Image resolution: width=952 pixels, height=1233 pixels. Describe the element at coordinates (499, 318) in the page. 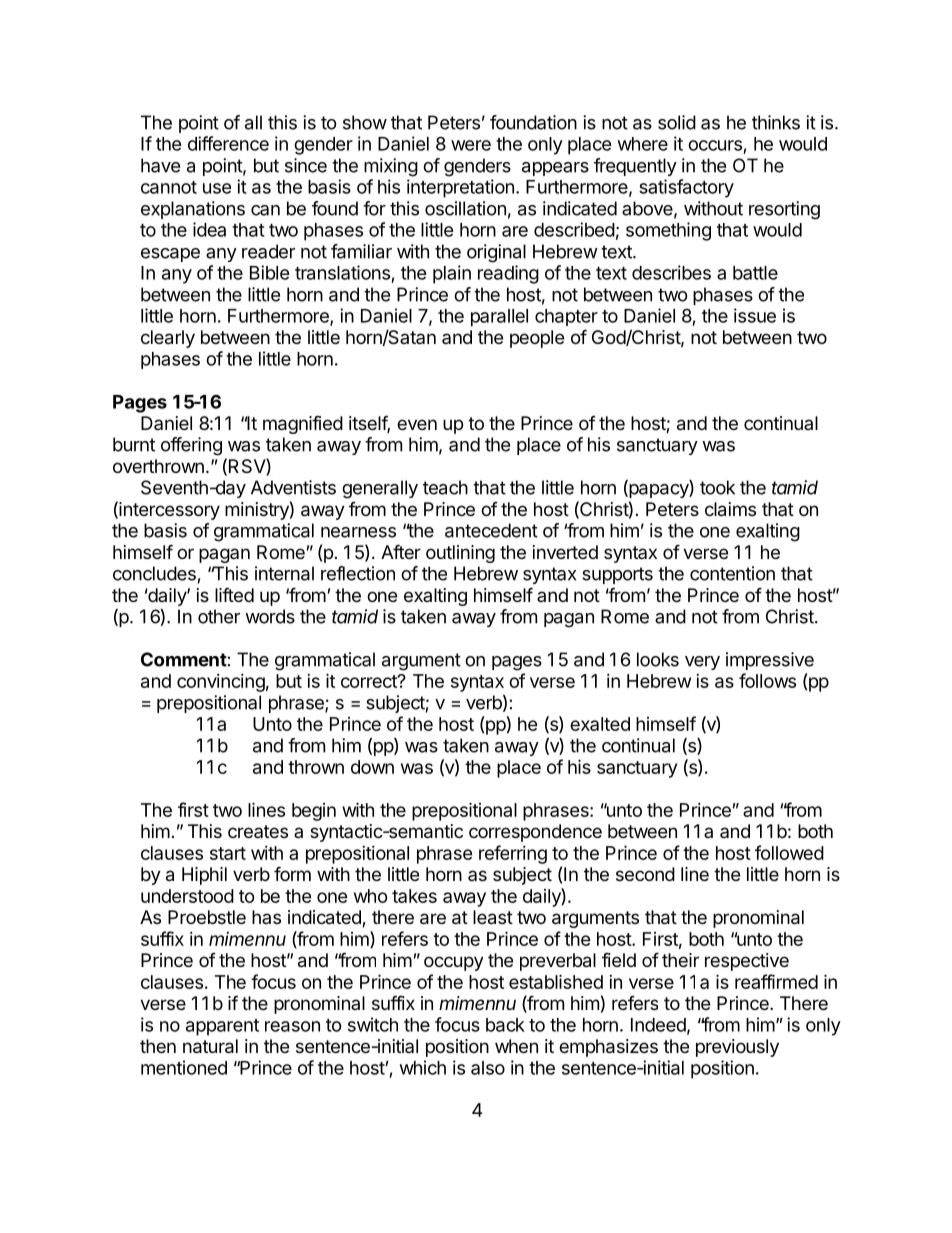

I see `parallel` at that location.
